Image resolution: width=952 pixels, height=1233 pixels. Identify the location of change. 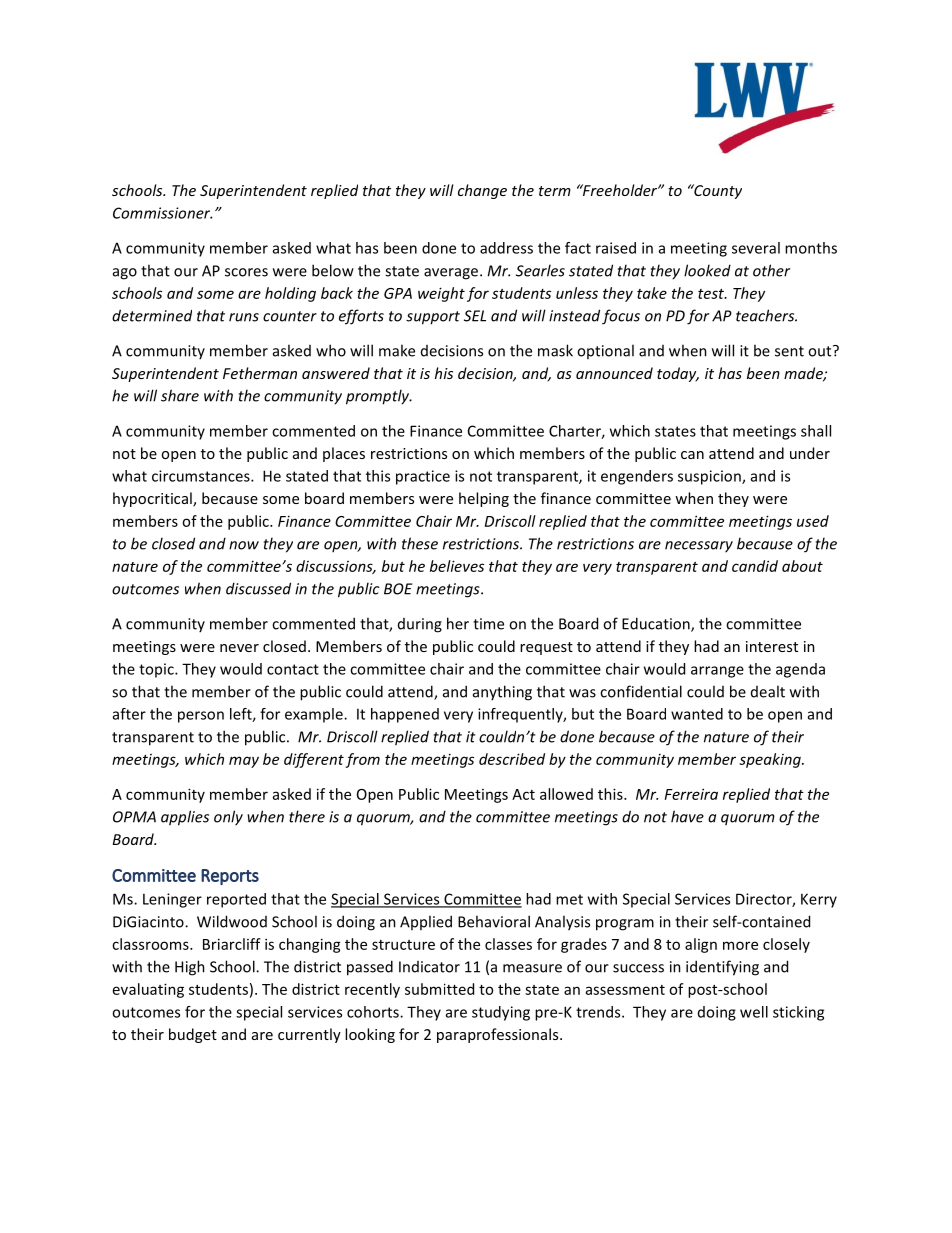
(482, 191).
